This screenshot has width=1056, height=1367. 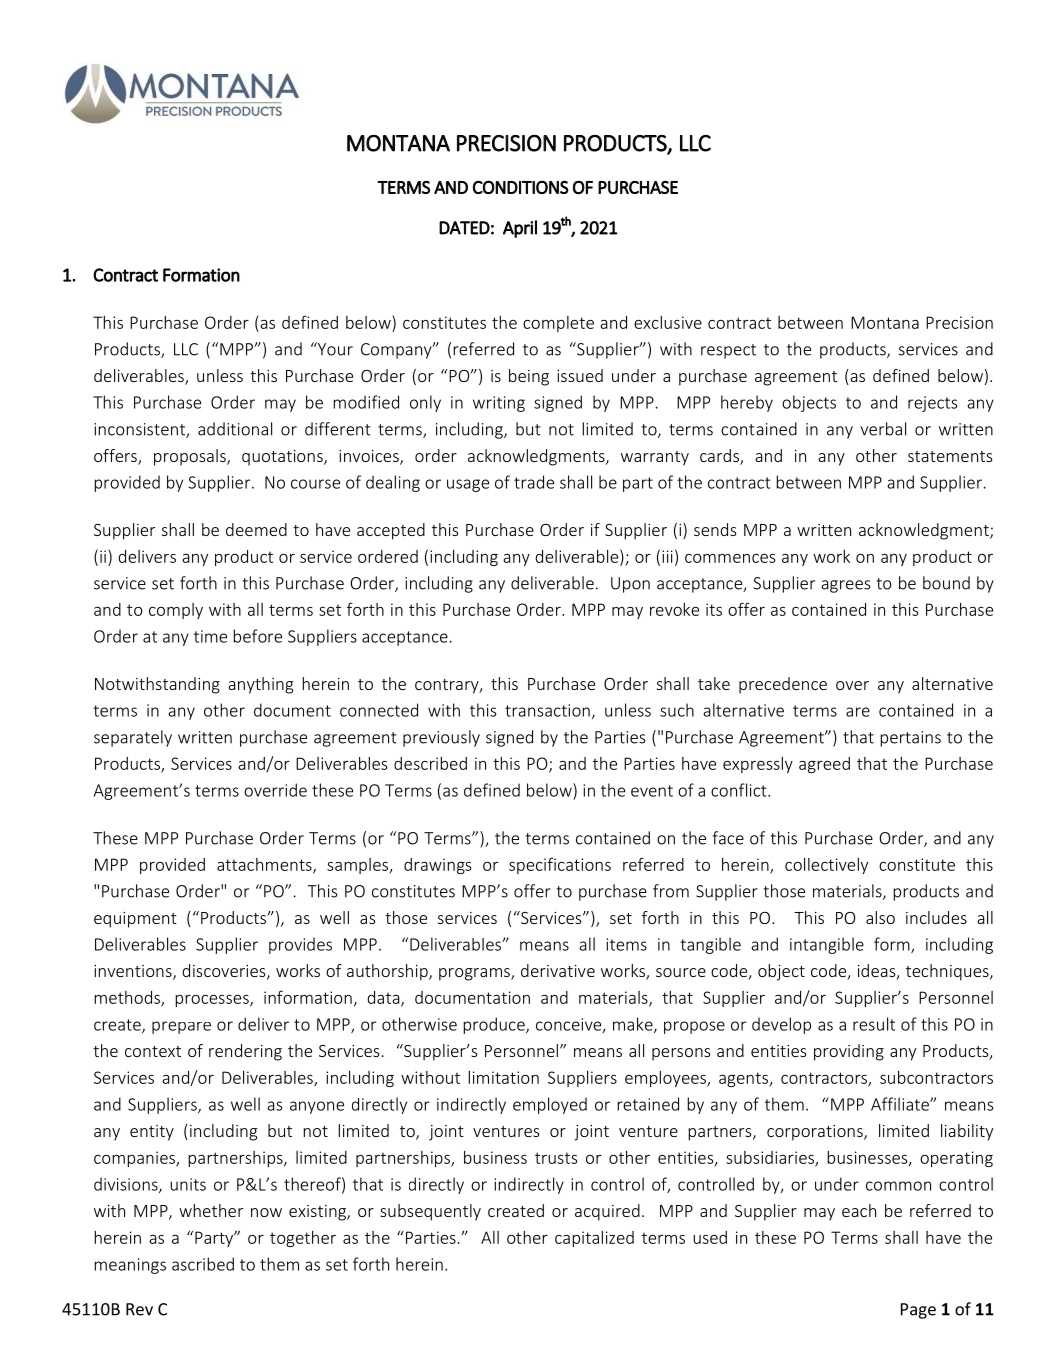 I want to click on ascribed, so click(x=203, y=1264).
